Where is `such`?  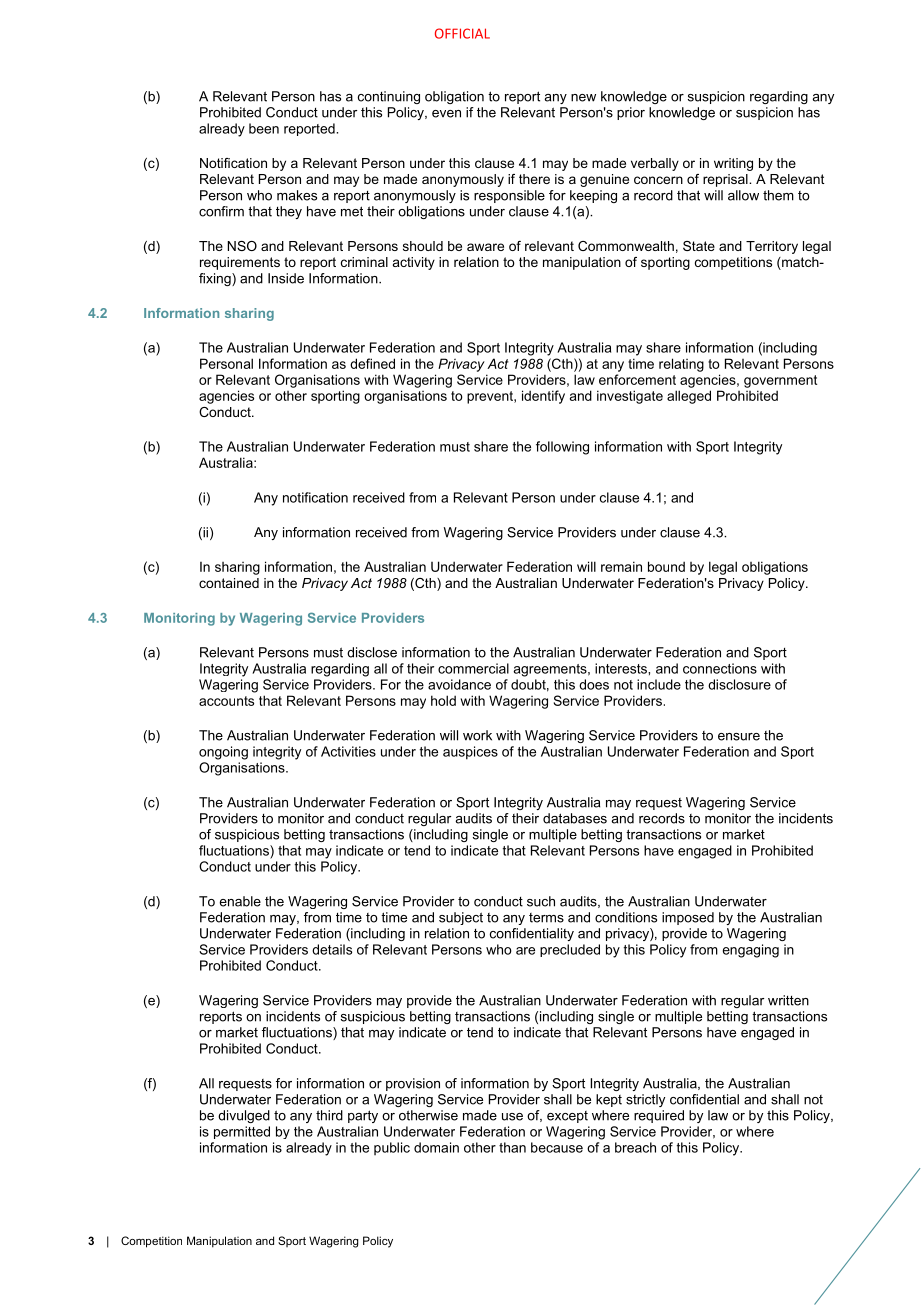 such is located at coordinates (541, 901).
